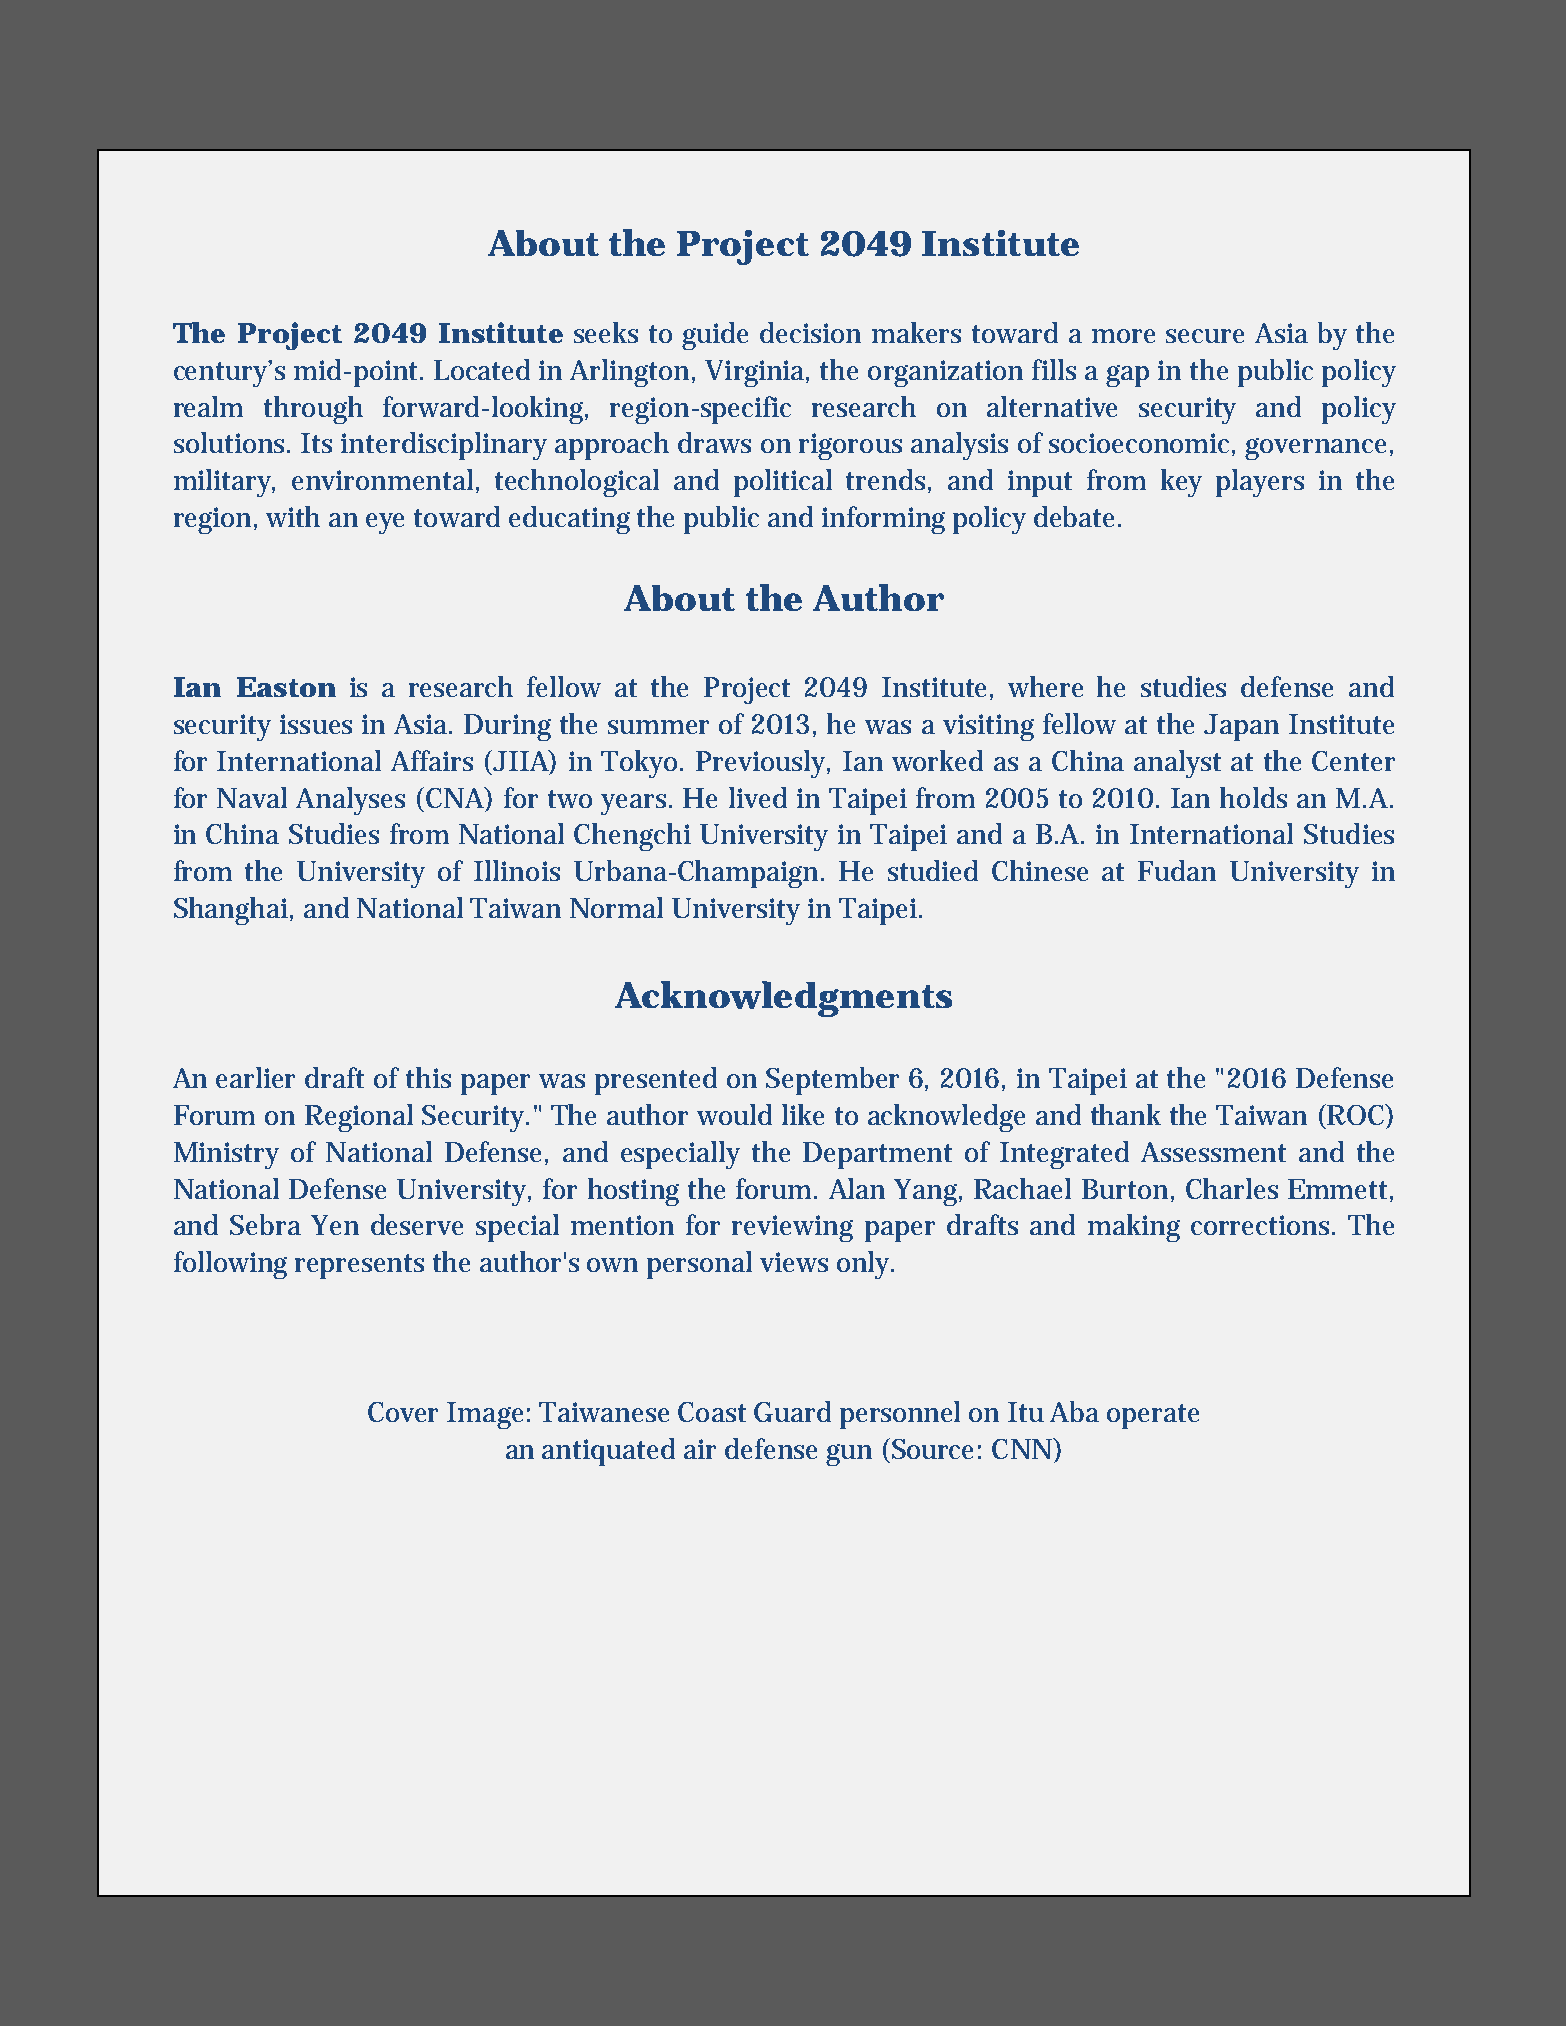 The image size is (1566, 2026). I want to click on Chinese, so click(1040, 870).
